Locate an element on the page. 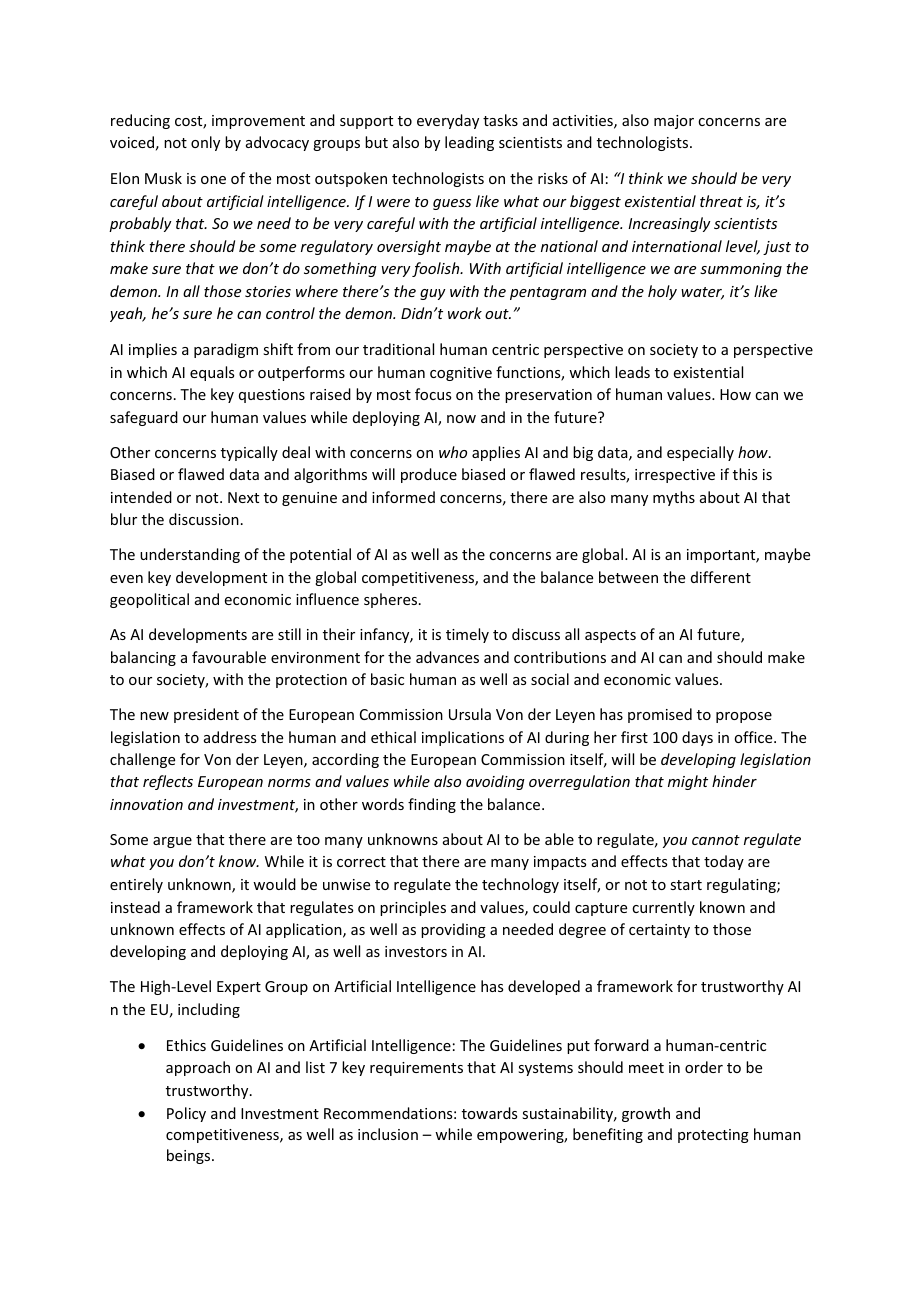 The width and height of the page is (924, 1308). major is located at coordinates (674, 122).
